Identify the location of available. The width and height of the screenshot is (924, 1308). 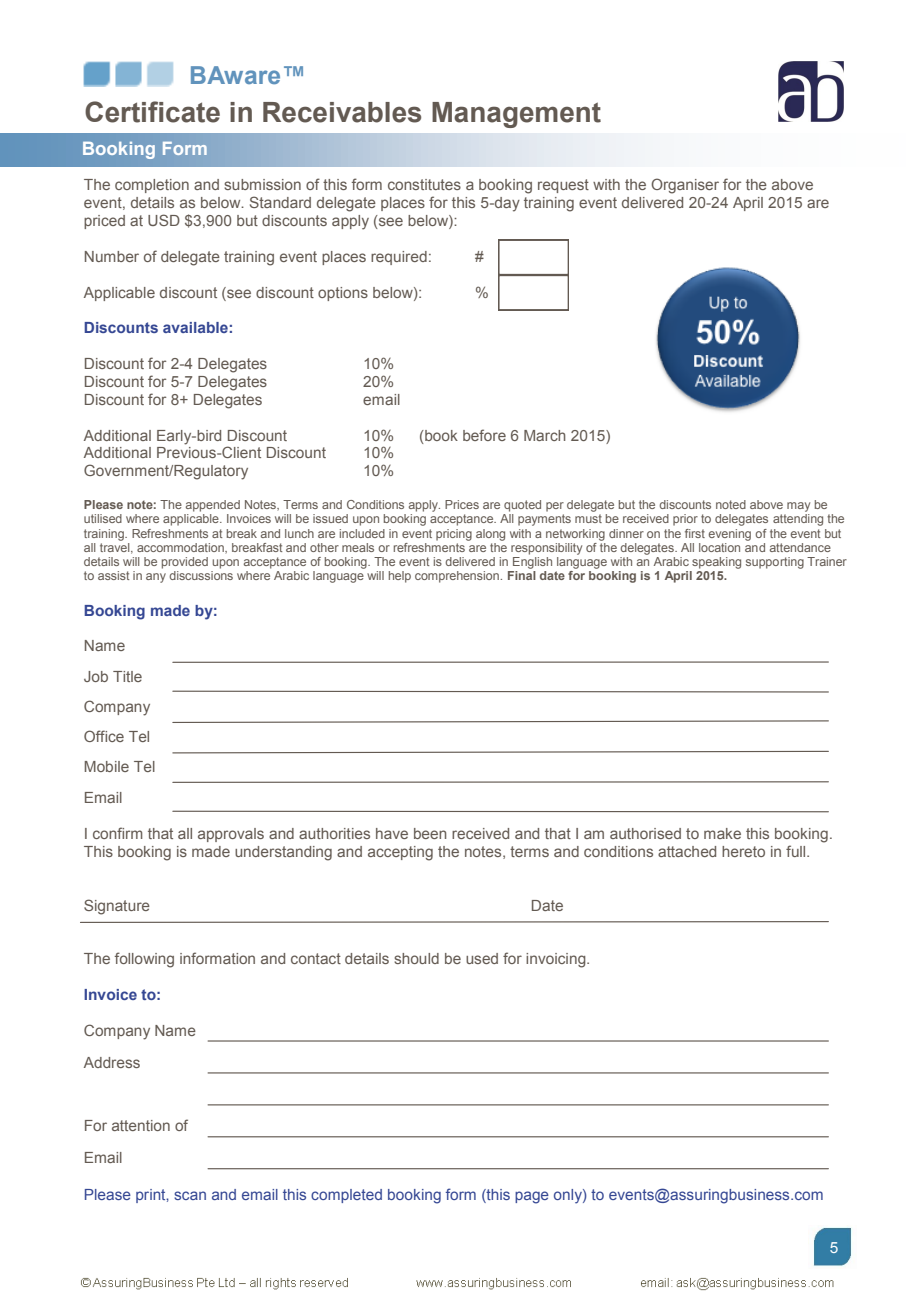
(195, 327).
